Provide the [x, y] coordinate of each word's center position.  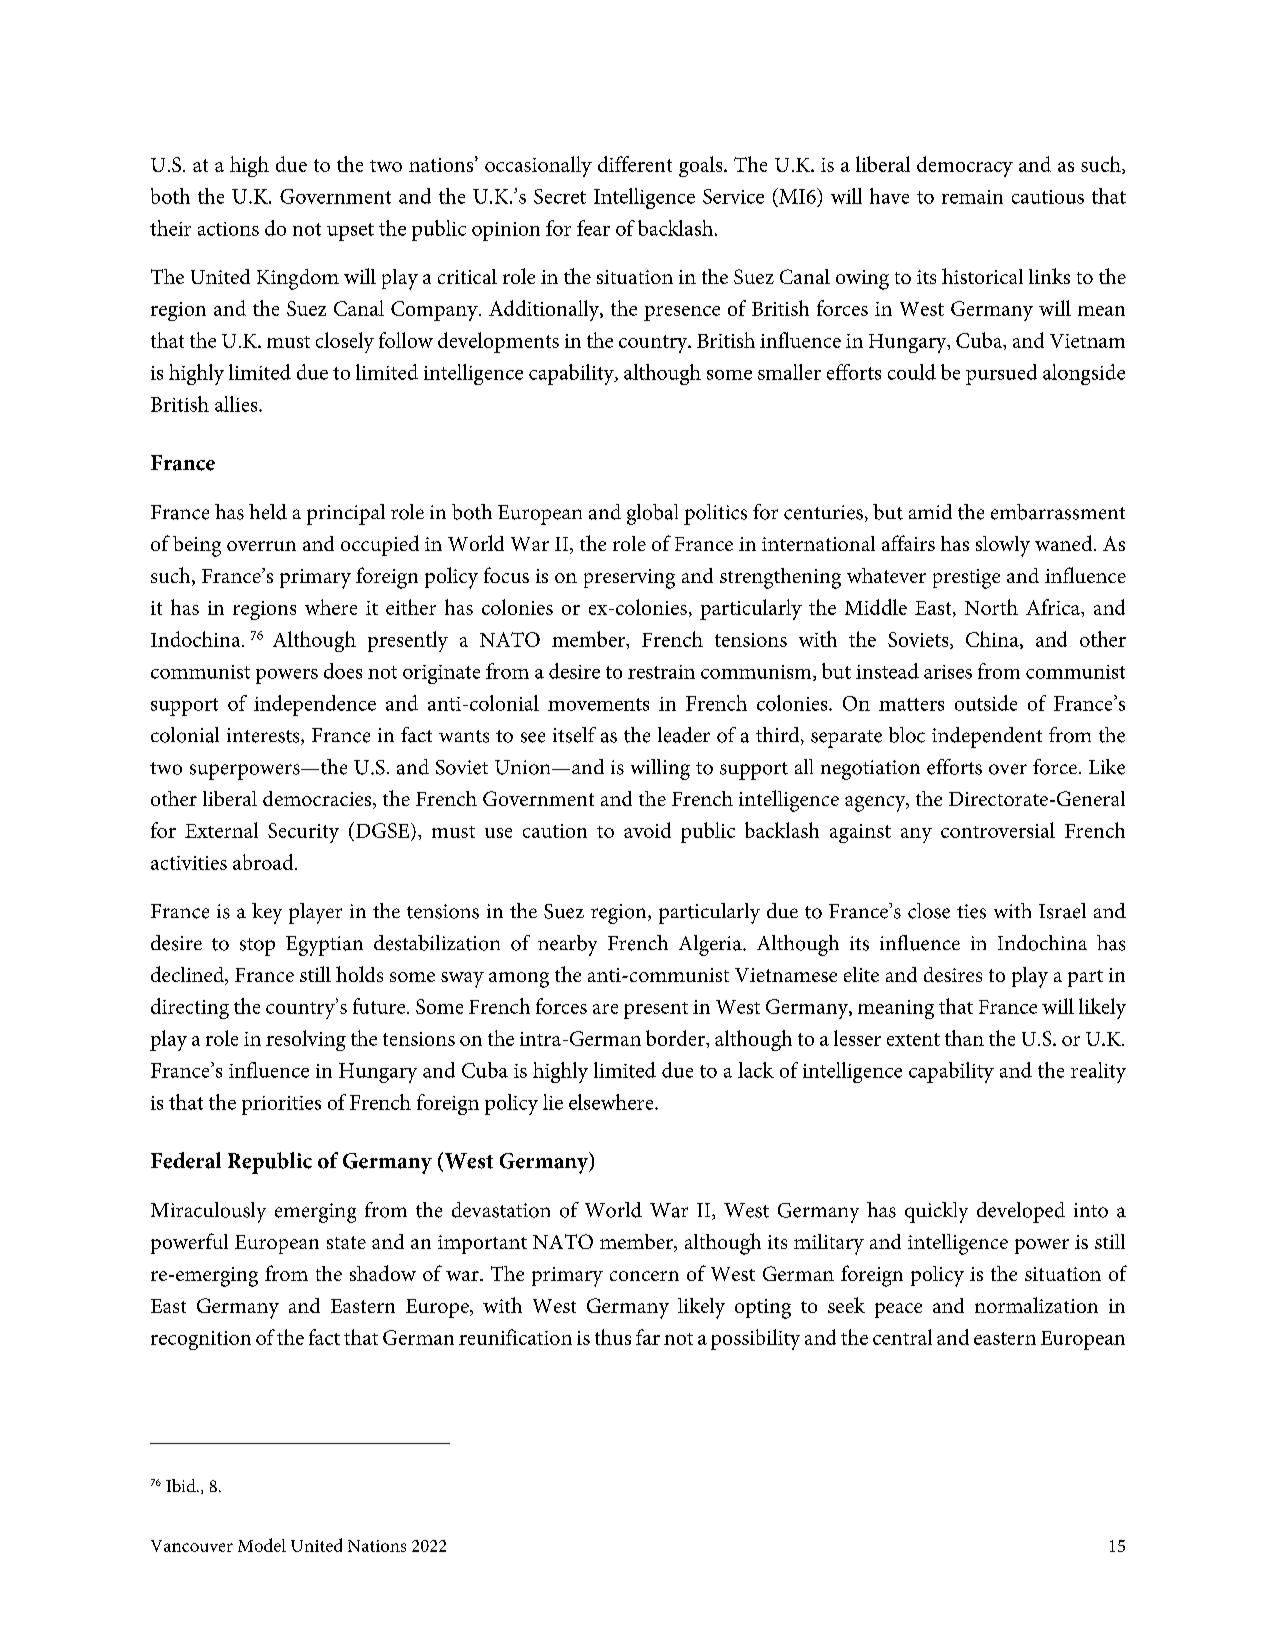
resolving [306, 1040]
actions [228, 229]
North [991, 607]
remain [972, 197]
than [964, 1038]
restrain [661, 672]
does [343, 671]
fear [593, 228]
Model [262, 1545]
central [902, 1337]
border [676, 1038]
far [648, 1337]
